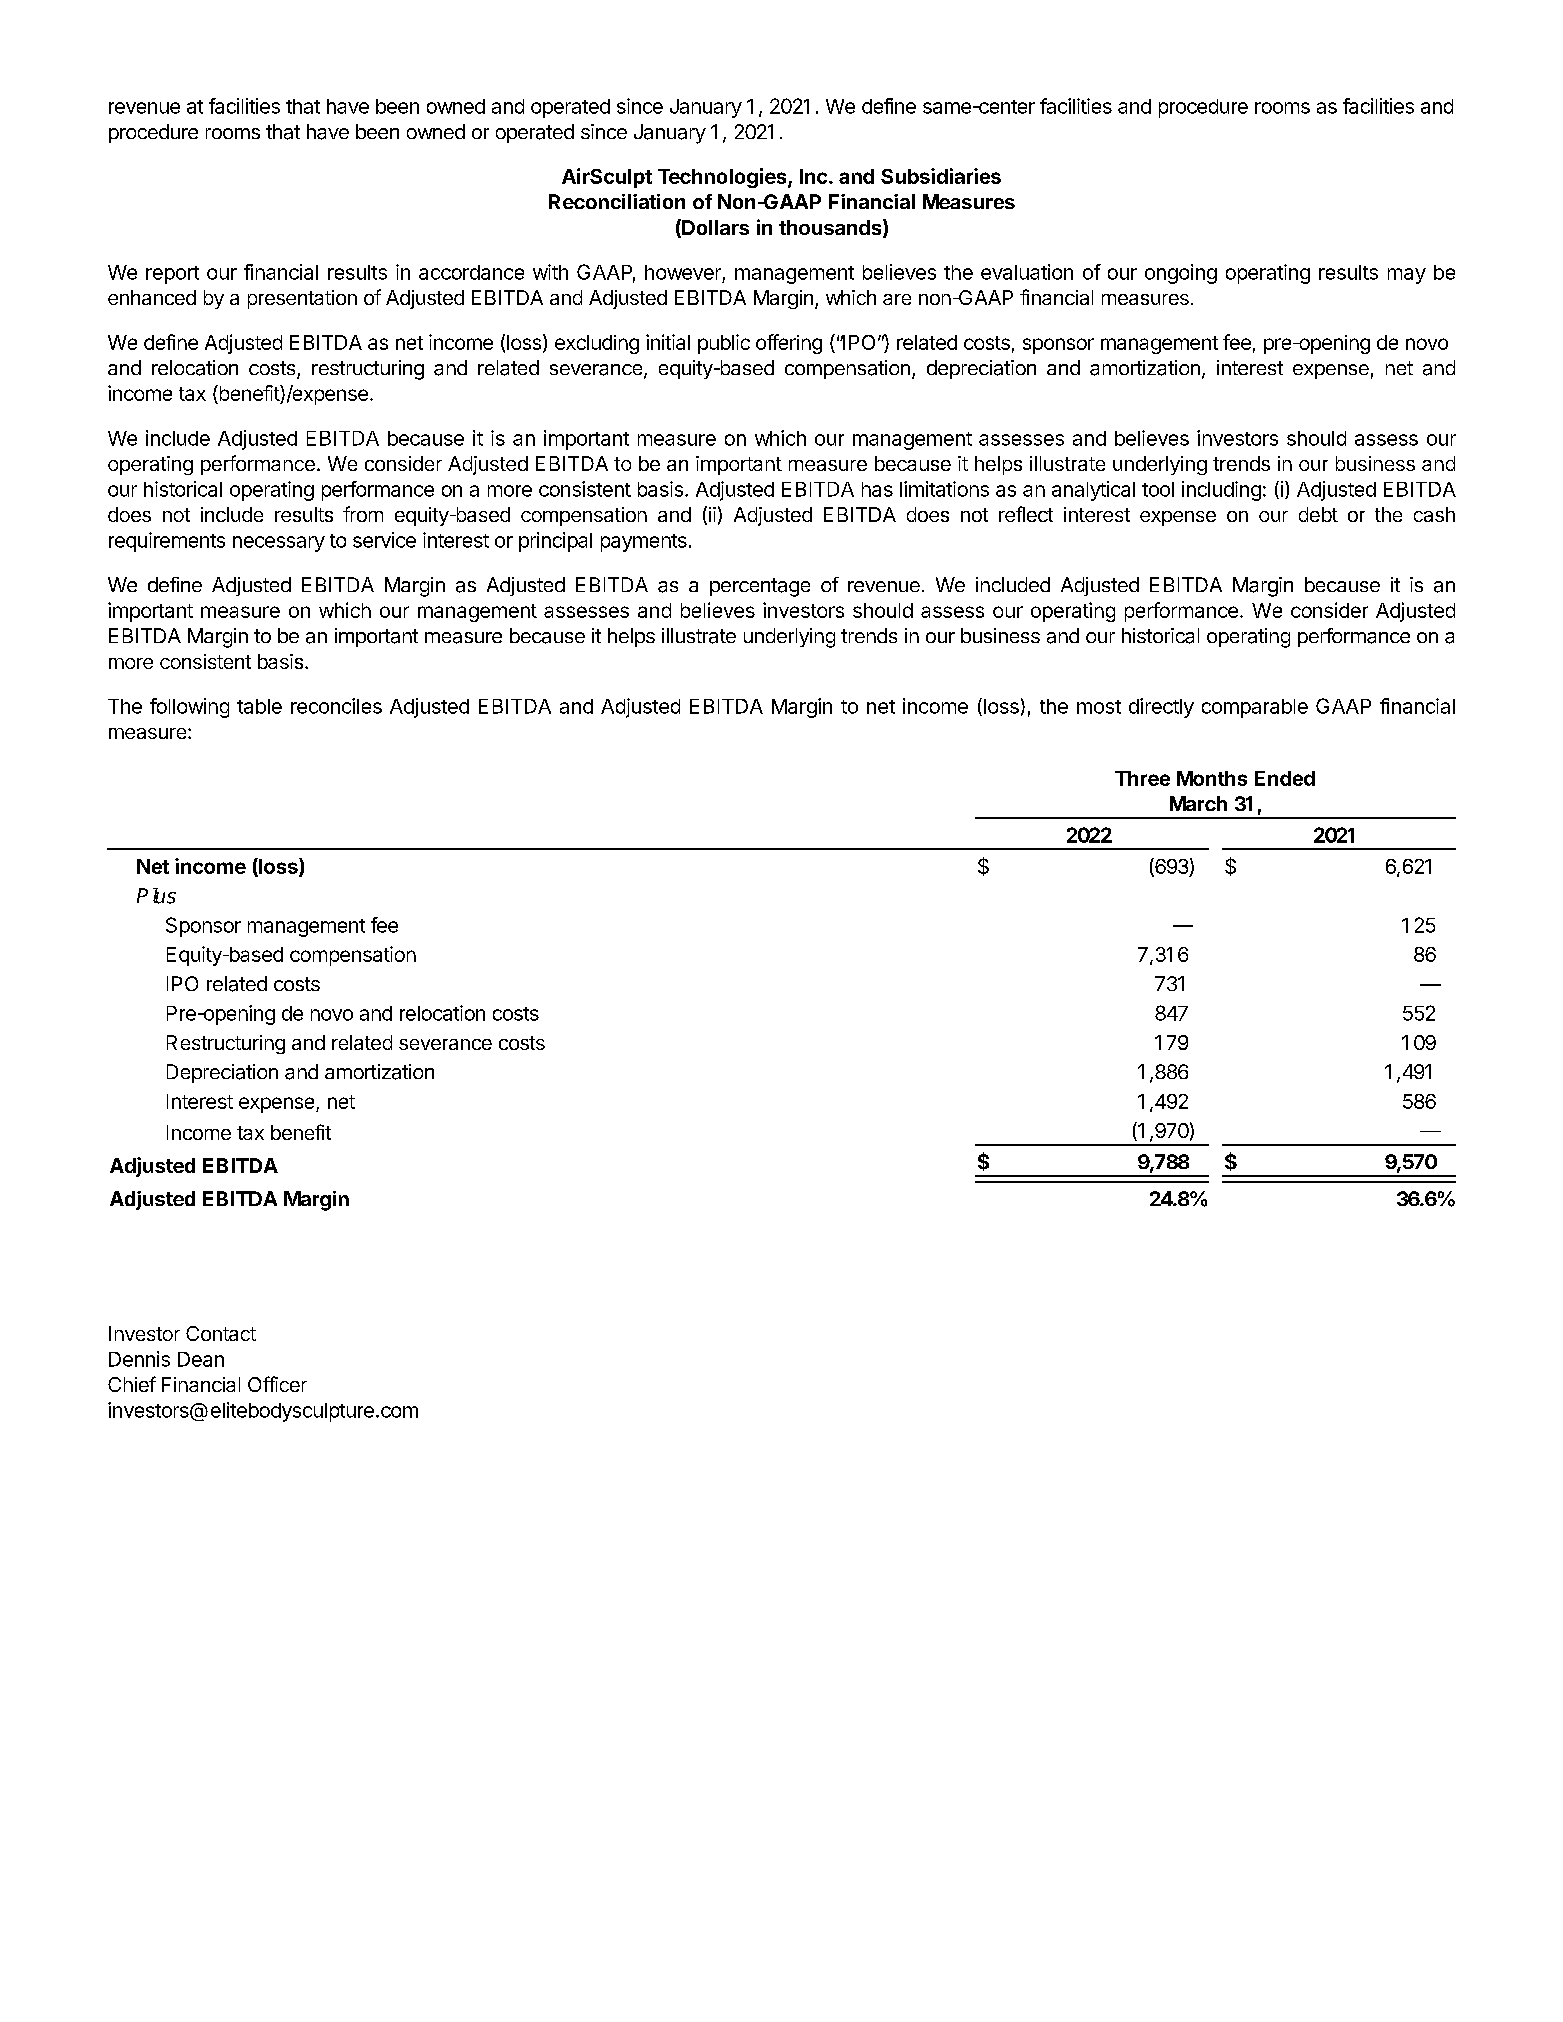  I want to click on has, so click(877, 489).
